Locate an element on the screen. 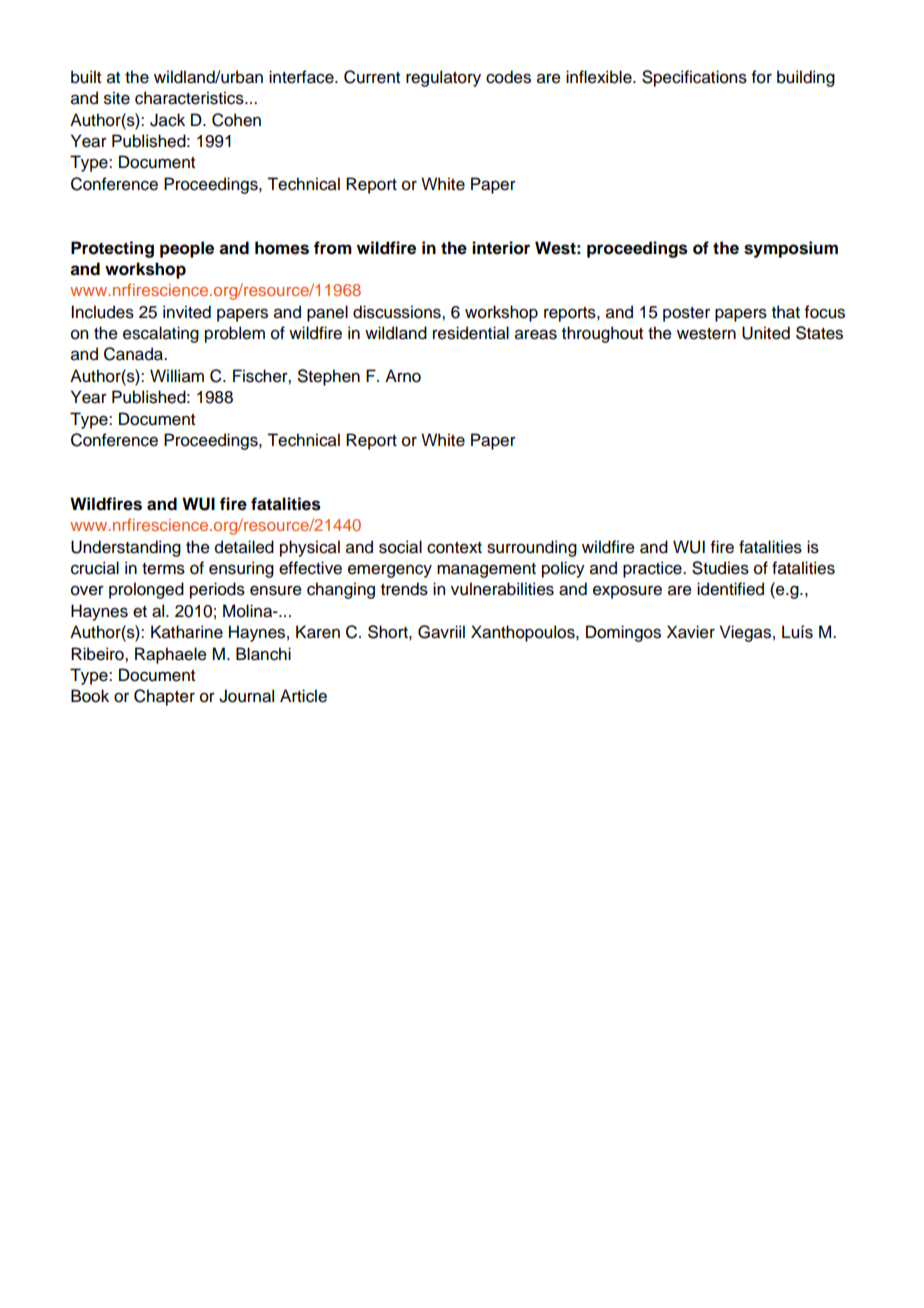 The image size is (924, 1308). characteristics is located at coordinates (190, 98).
